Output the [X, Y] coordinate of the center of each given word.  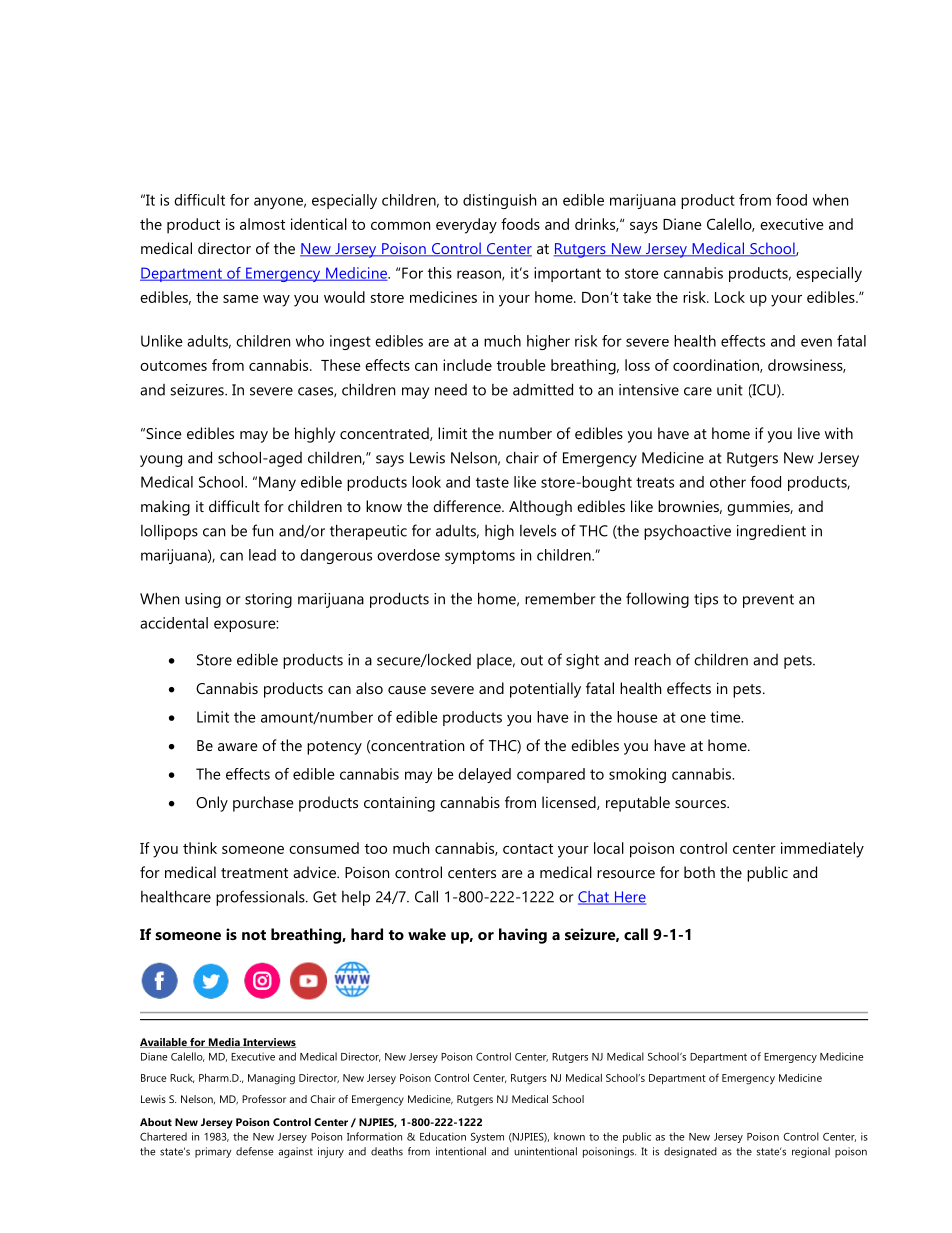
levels [538, 530]
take [637, 297]
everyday [466, 226]
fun [262, 530]
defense [254, 1151]
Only [212, 804]
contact [528, 849]
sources [701, 804]
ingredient [771, 532]
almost [262, 224]
